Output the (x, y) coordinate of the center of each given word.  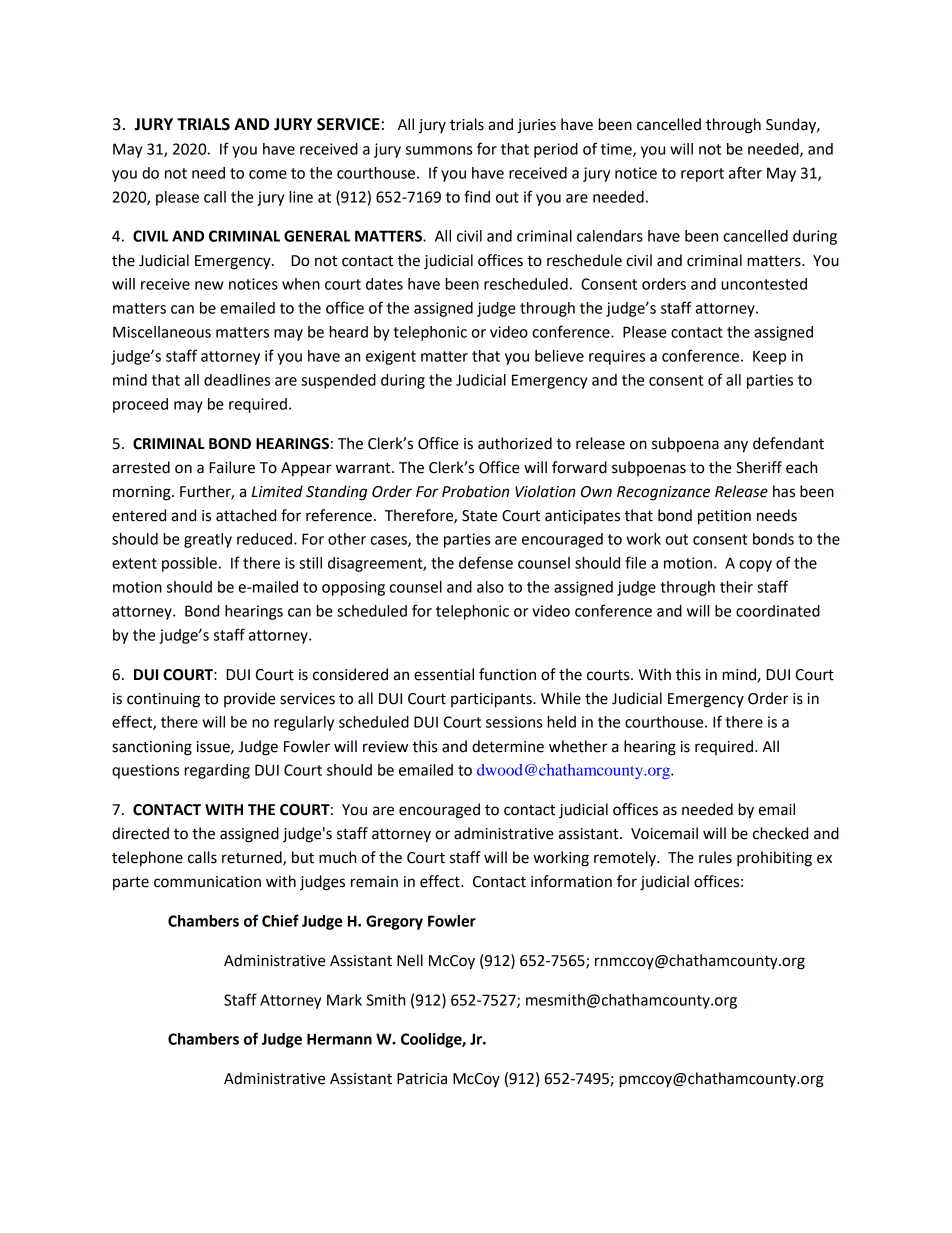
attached (246, 515)
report (702, 175)
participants (492, 700)
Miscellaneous (162, 332)
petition (724, 517)
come (268, 174)
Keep (769, 357)
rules (715, 857)
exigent (391, 357)
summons (439, 150)
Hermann (339, 1039)
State (479, 516)
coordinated (778, 611)
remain (374, 882)
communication (207, 882)
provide (250, 699)
